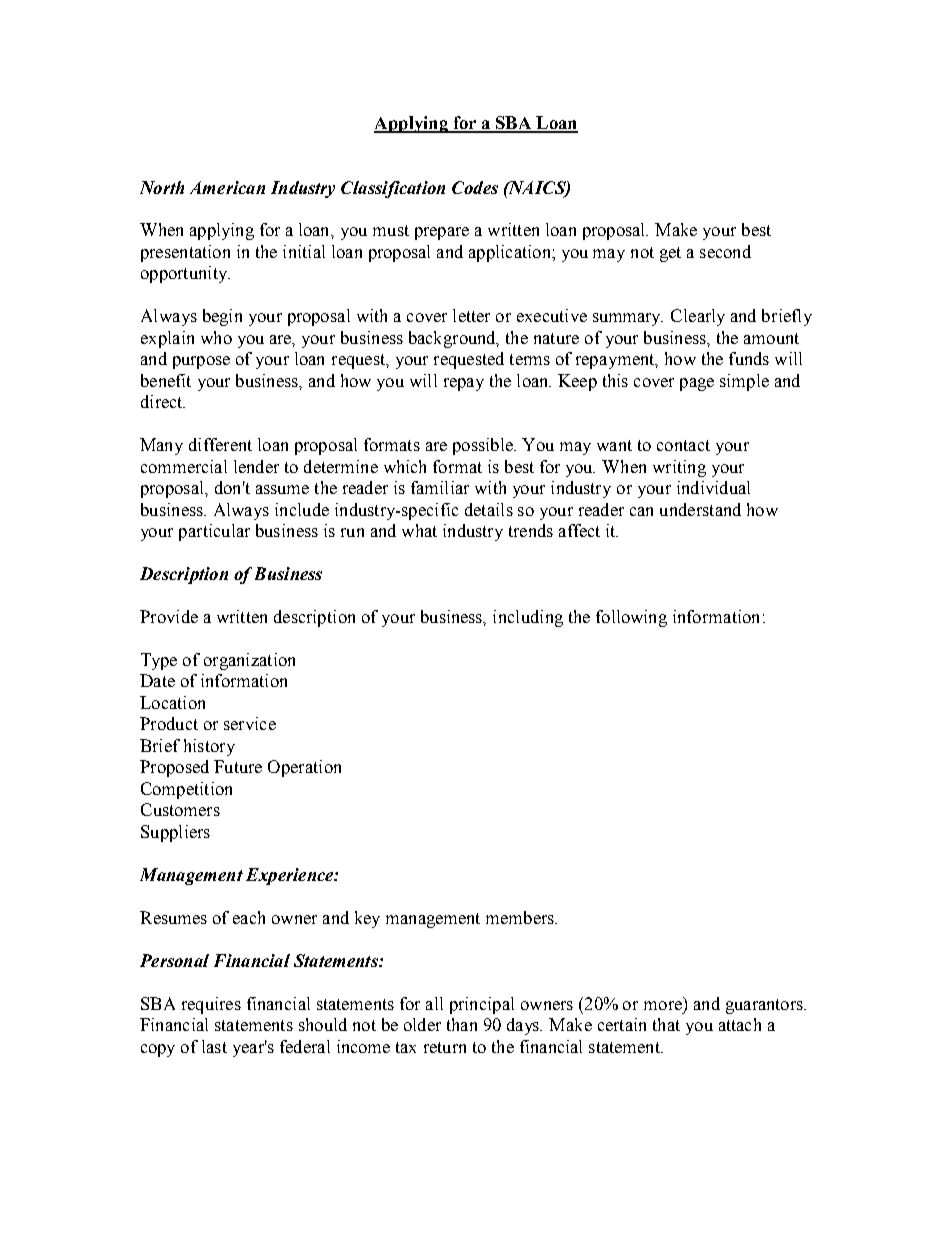  Describe the element at coordinates (169, 616) in the screenshot. I see `Provide` at that location.
